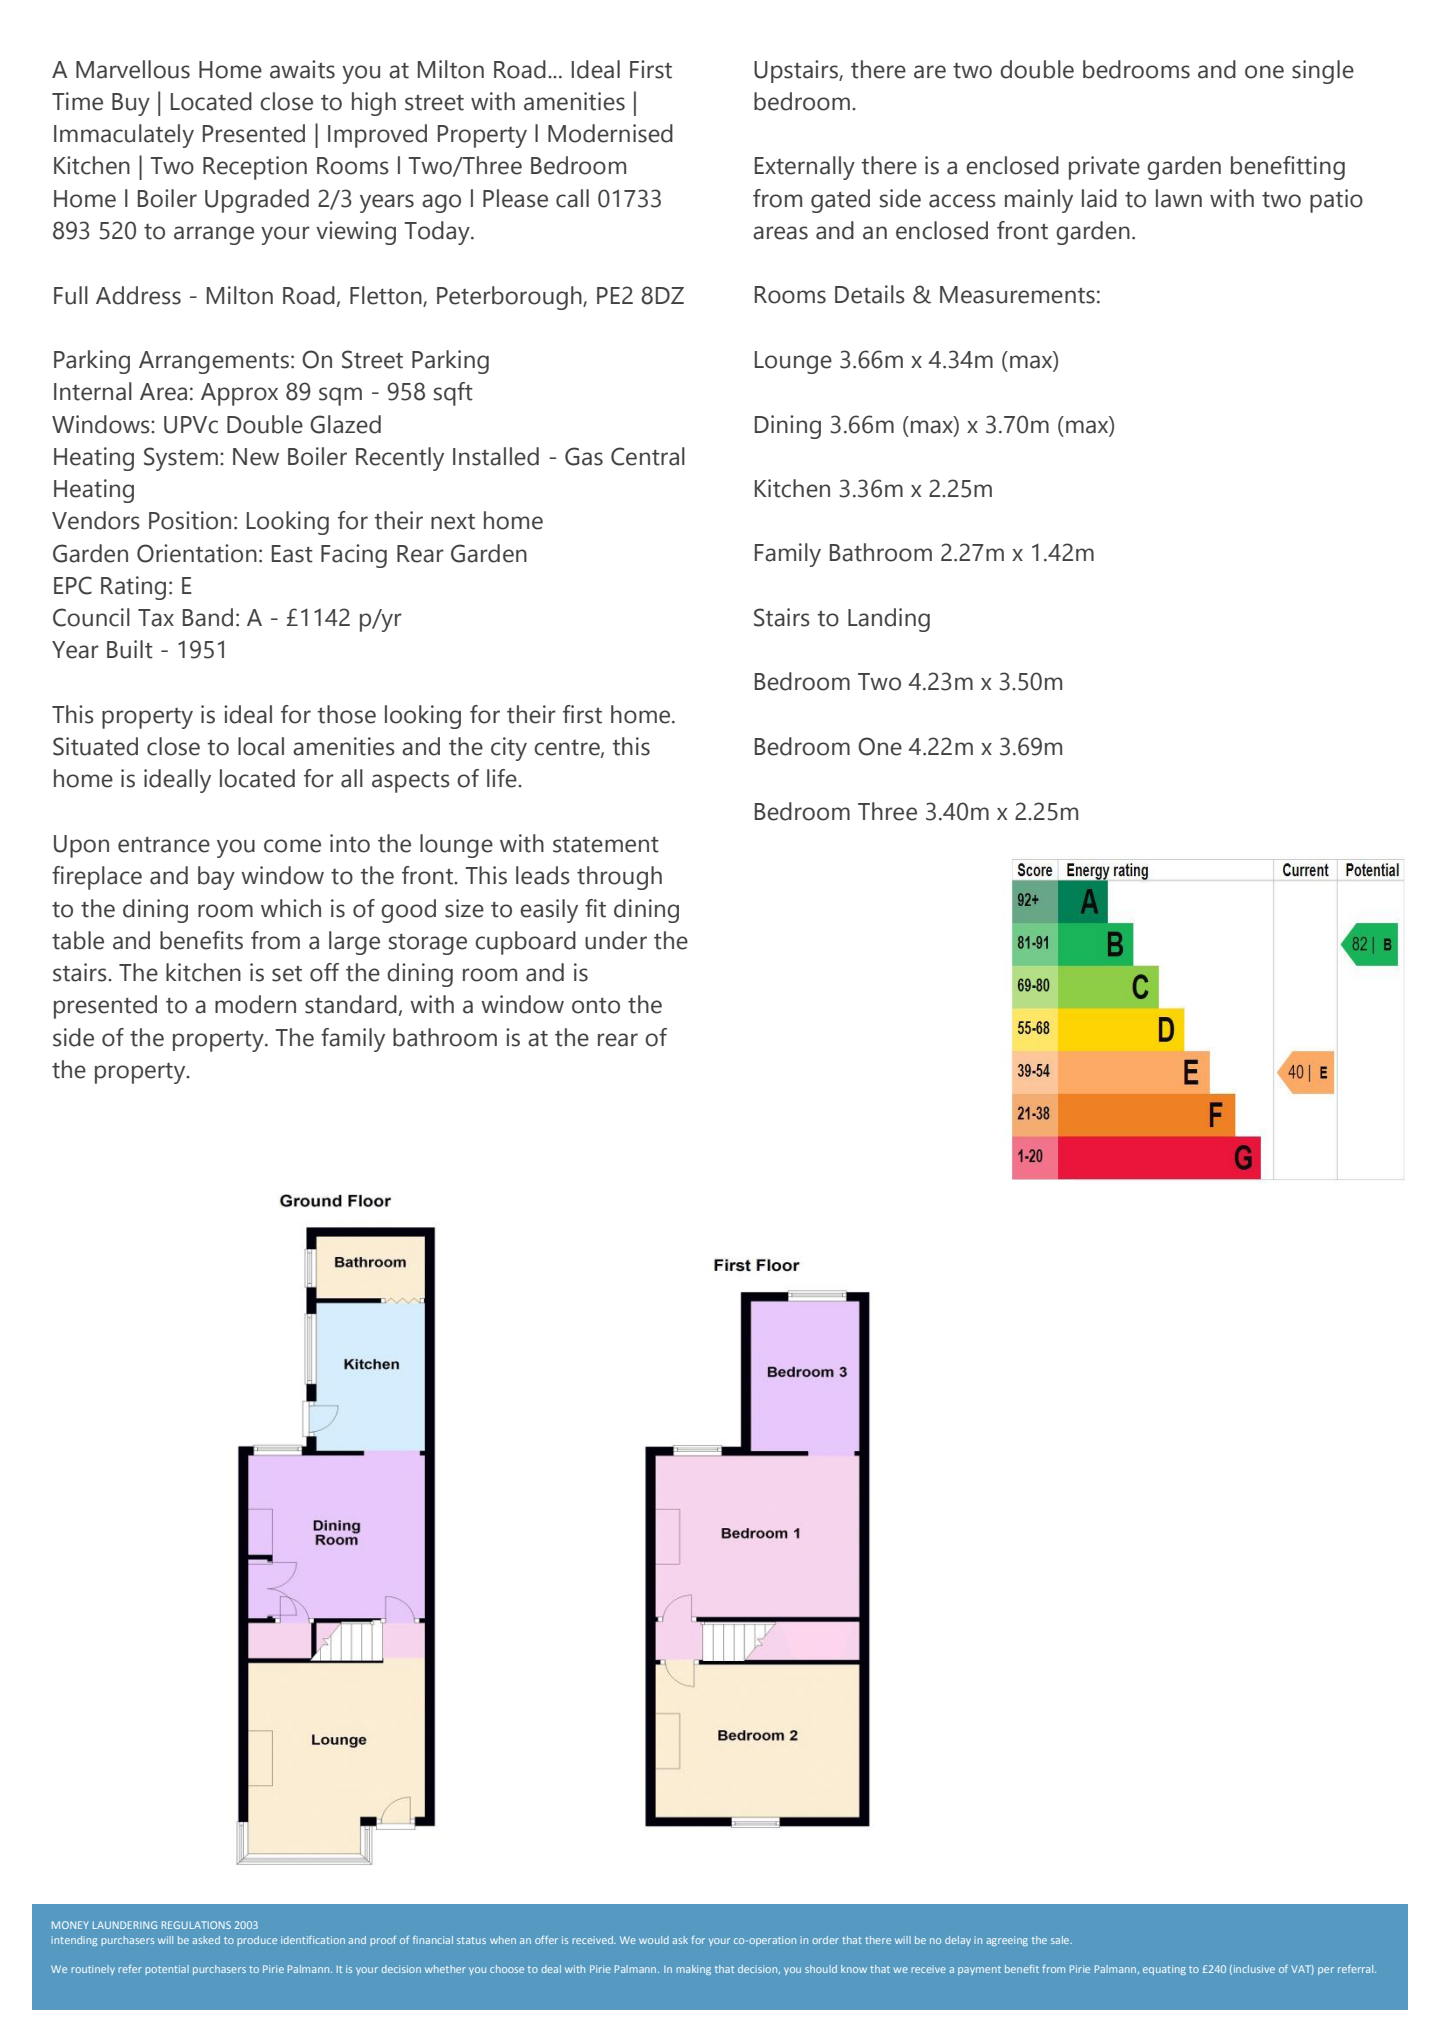  What do you see at coordinates (197, 553) in the screenshot?
I see `Orientation` at bounding box center [197, 553].
